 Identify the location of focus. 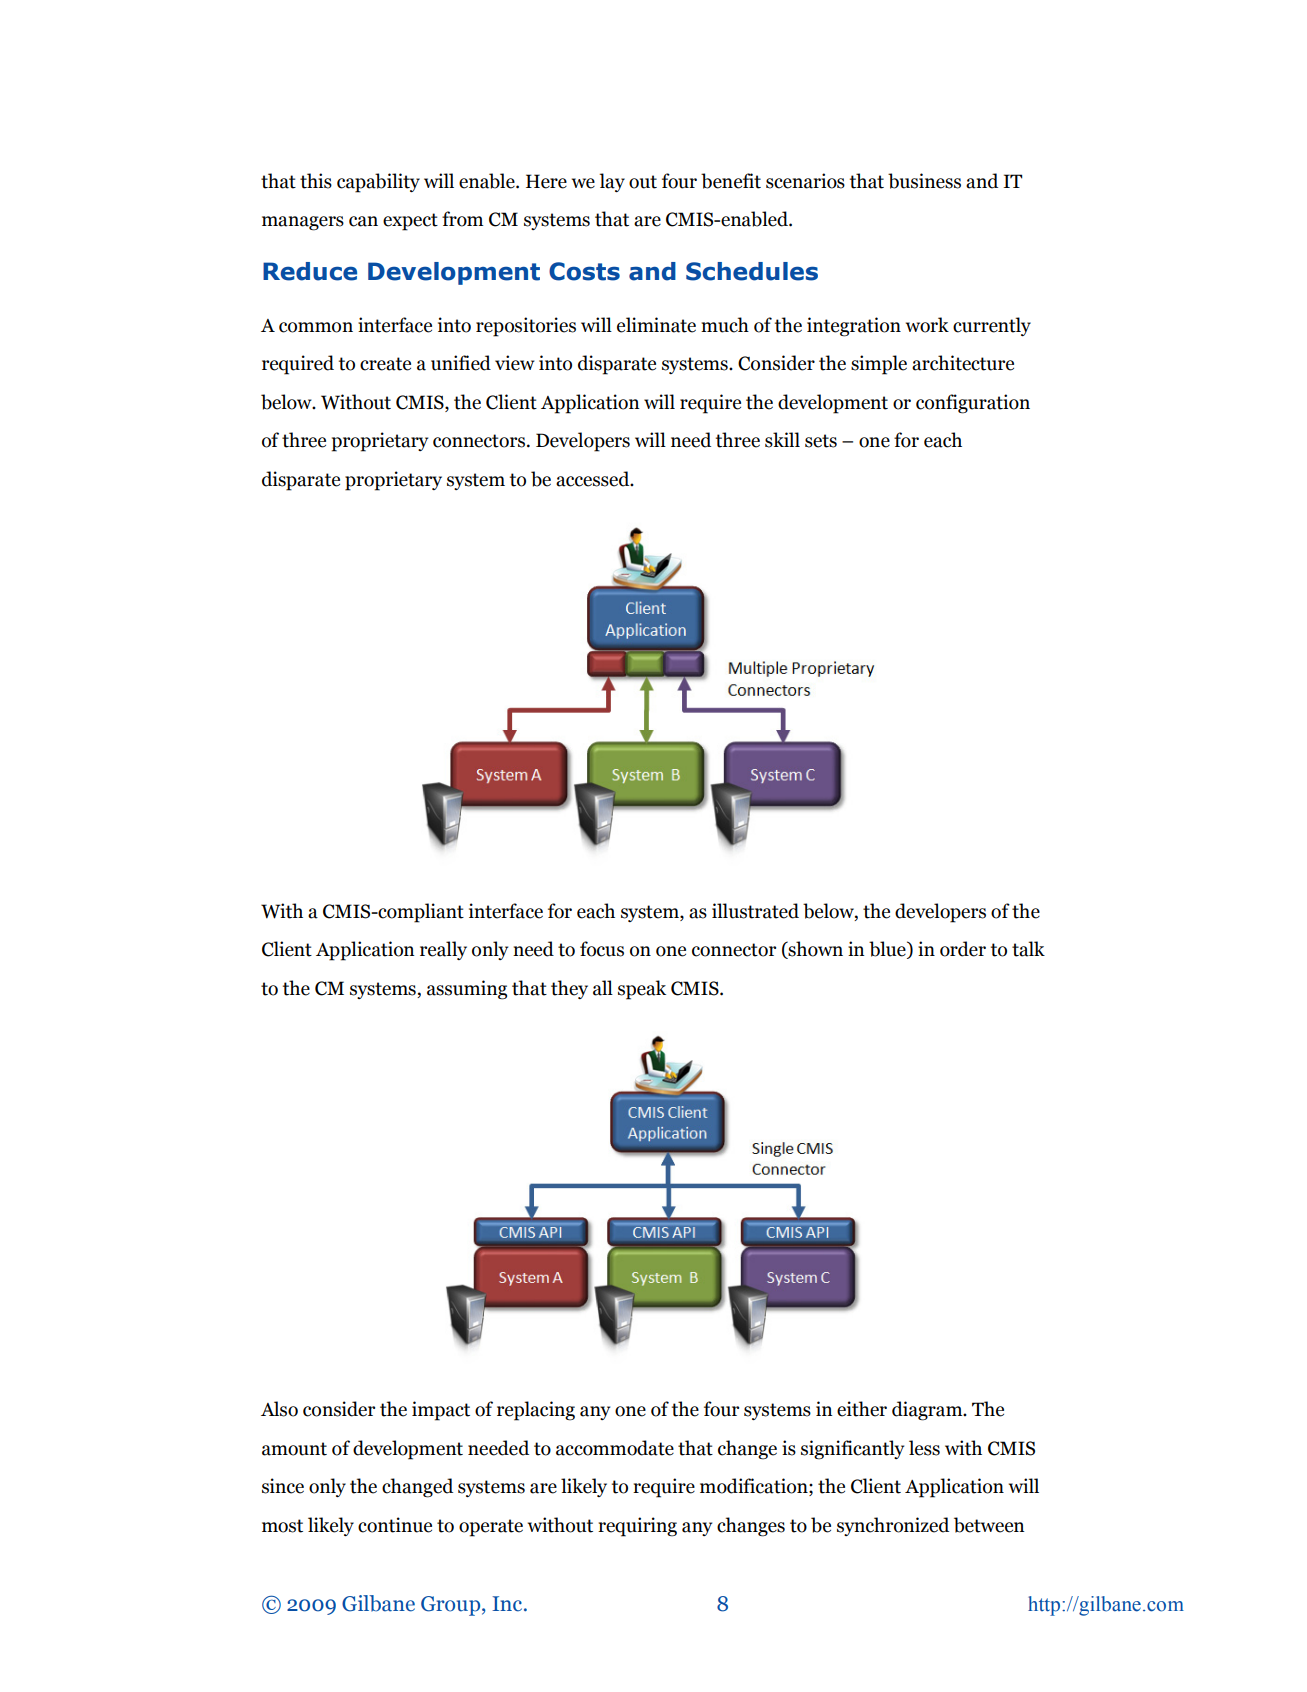
(602, 949).
